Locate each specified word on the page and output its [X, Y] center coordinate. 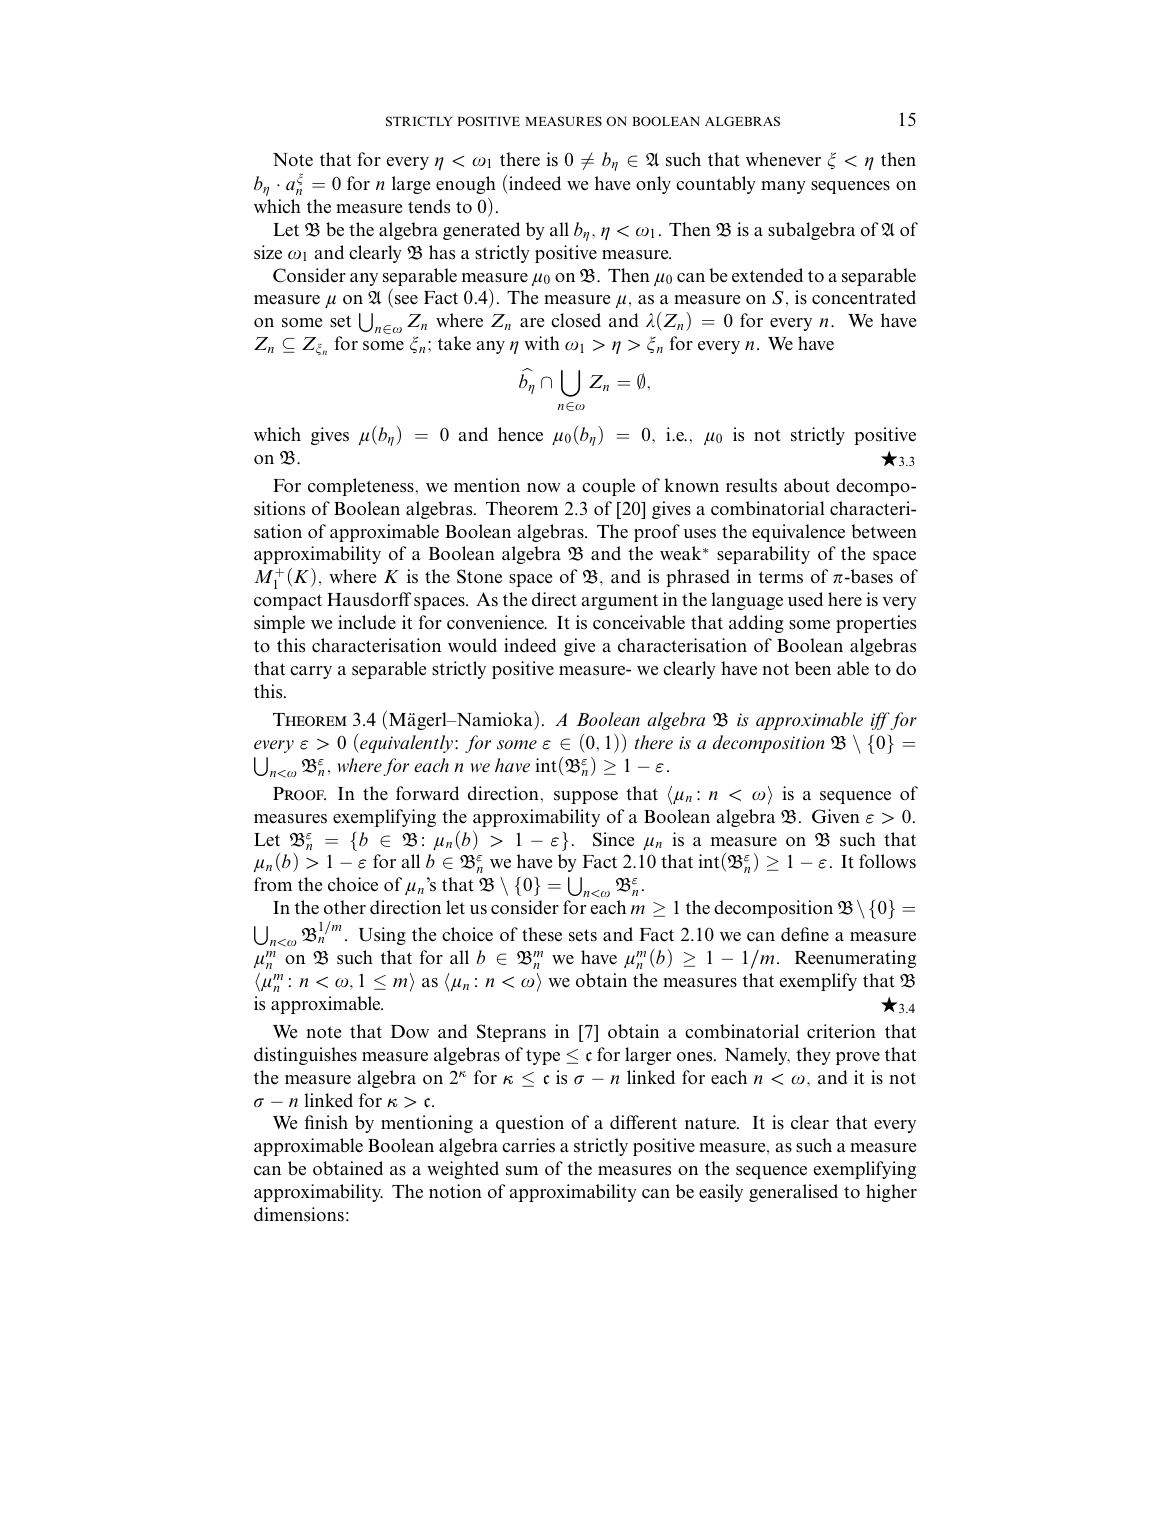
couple [608, 487]
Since [613, 839]
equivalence [798, 533]
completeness [361, 487]
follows [887, 861]
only [653, 185]
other [345, 907]
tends [429, 206]
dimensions [299, 1214]
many [783, 187]
